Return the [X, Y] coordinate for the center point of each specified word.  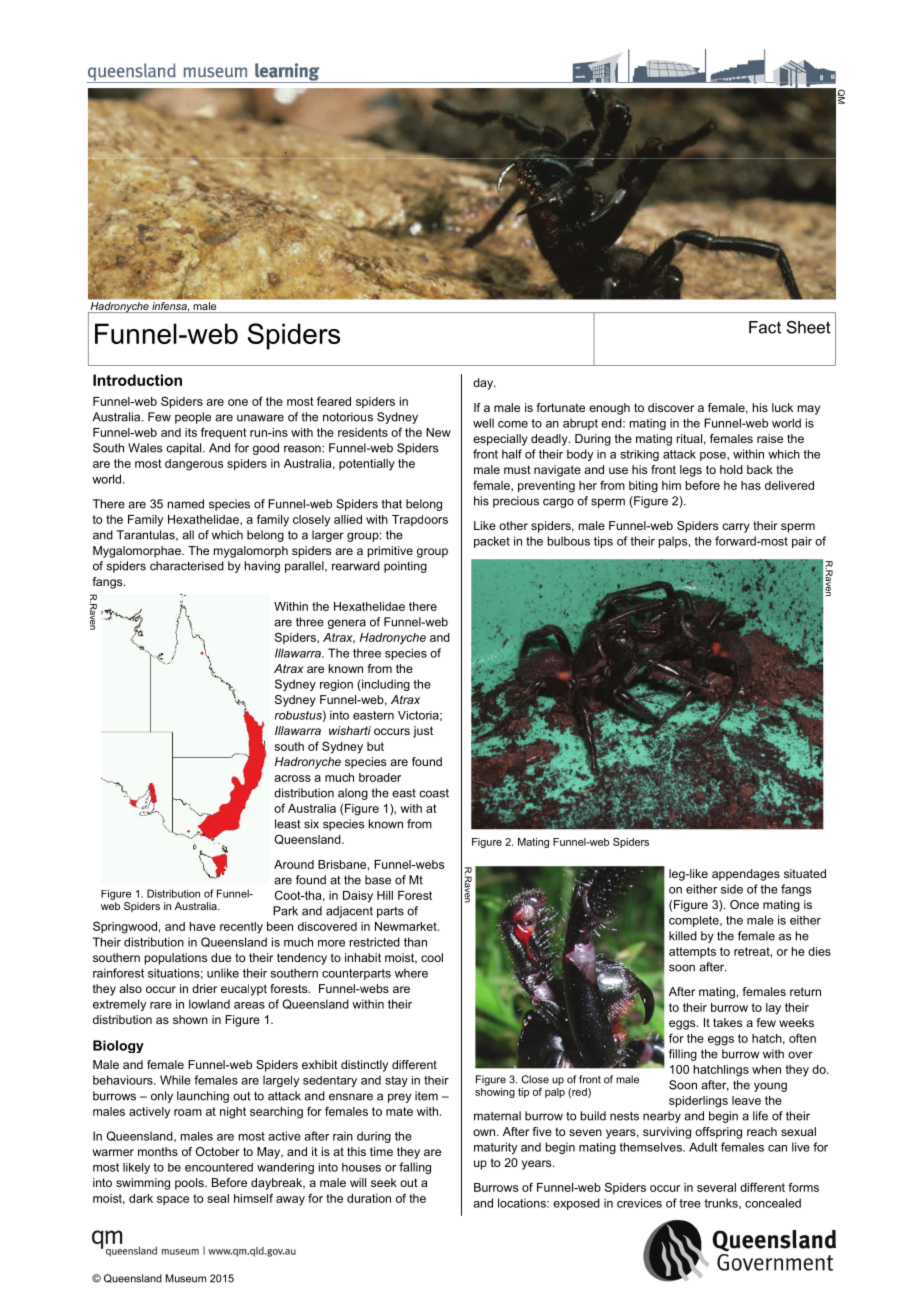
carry [736, 528]
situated [805, 873]
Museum [186, 1278]
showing [495, 1091]
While [175, 1080]
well [483, 423]
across [292, 778]
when [766, 1069]
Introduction [137, 380]
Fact [765, 327]
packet [492, 542]
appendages [746, 875]
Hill [385, 895]
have [203, 926]
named [186, 504]
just [423, 732]
